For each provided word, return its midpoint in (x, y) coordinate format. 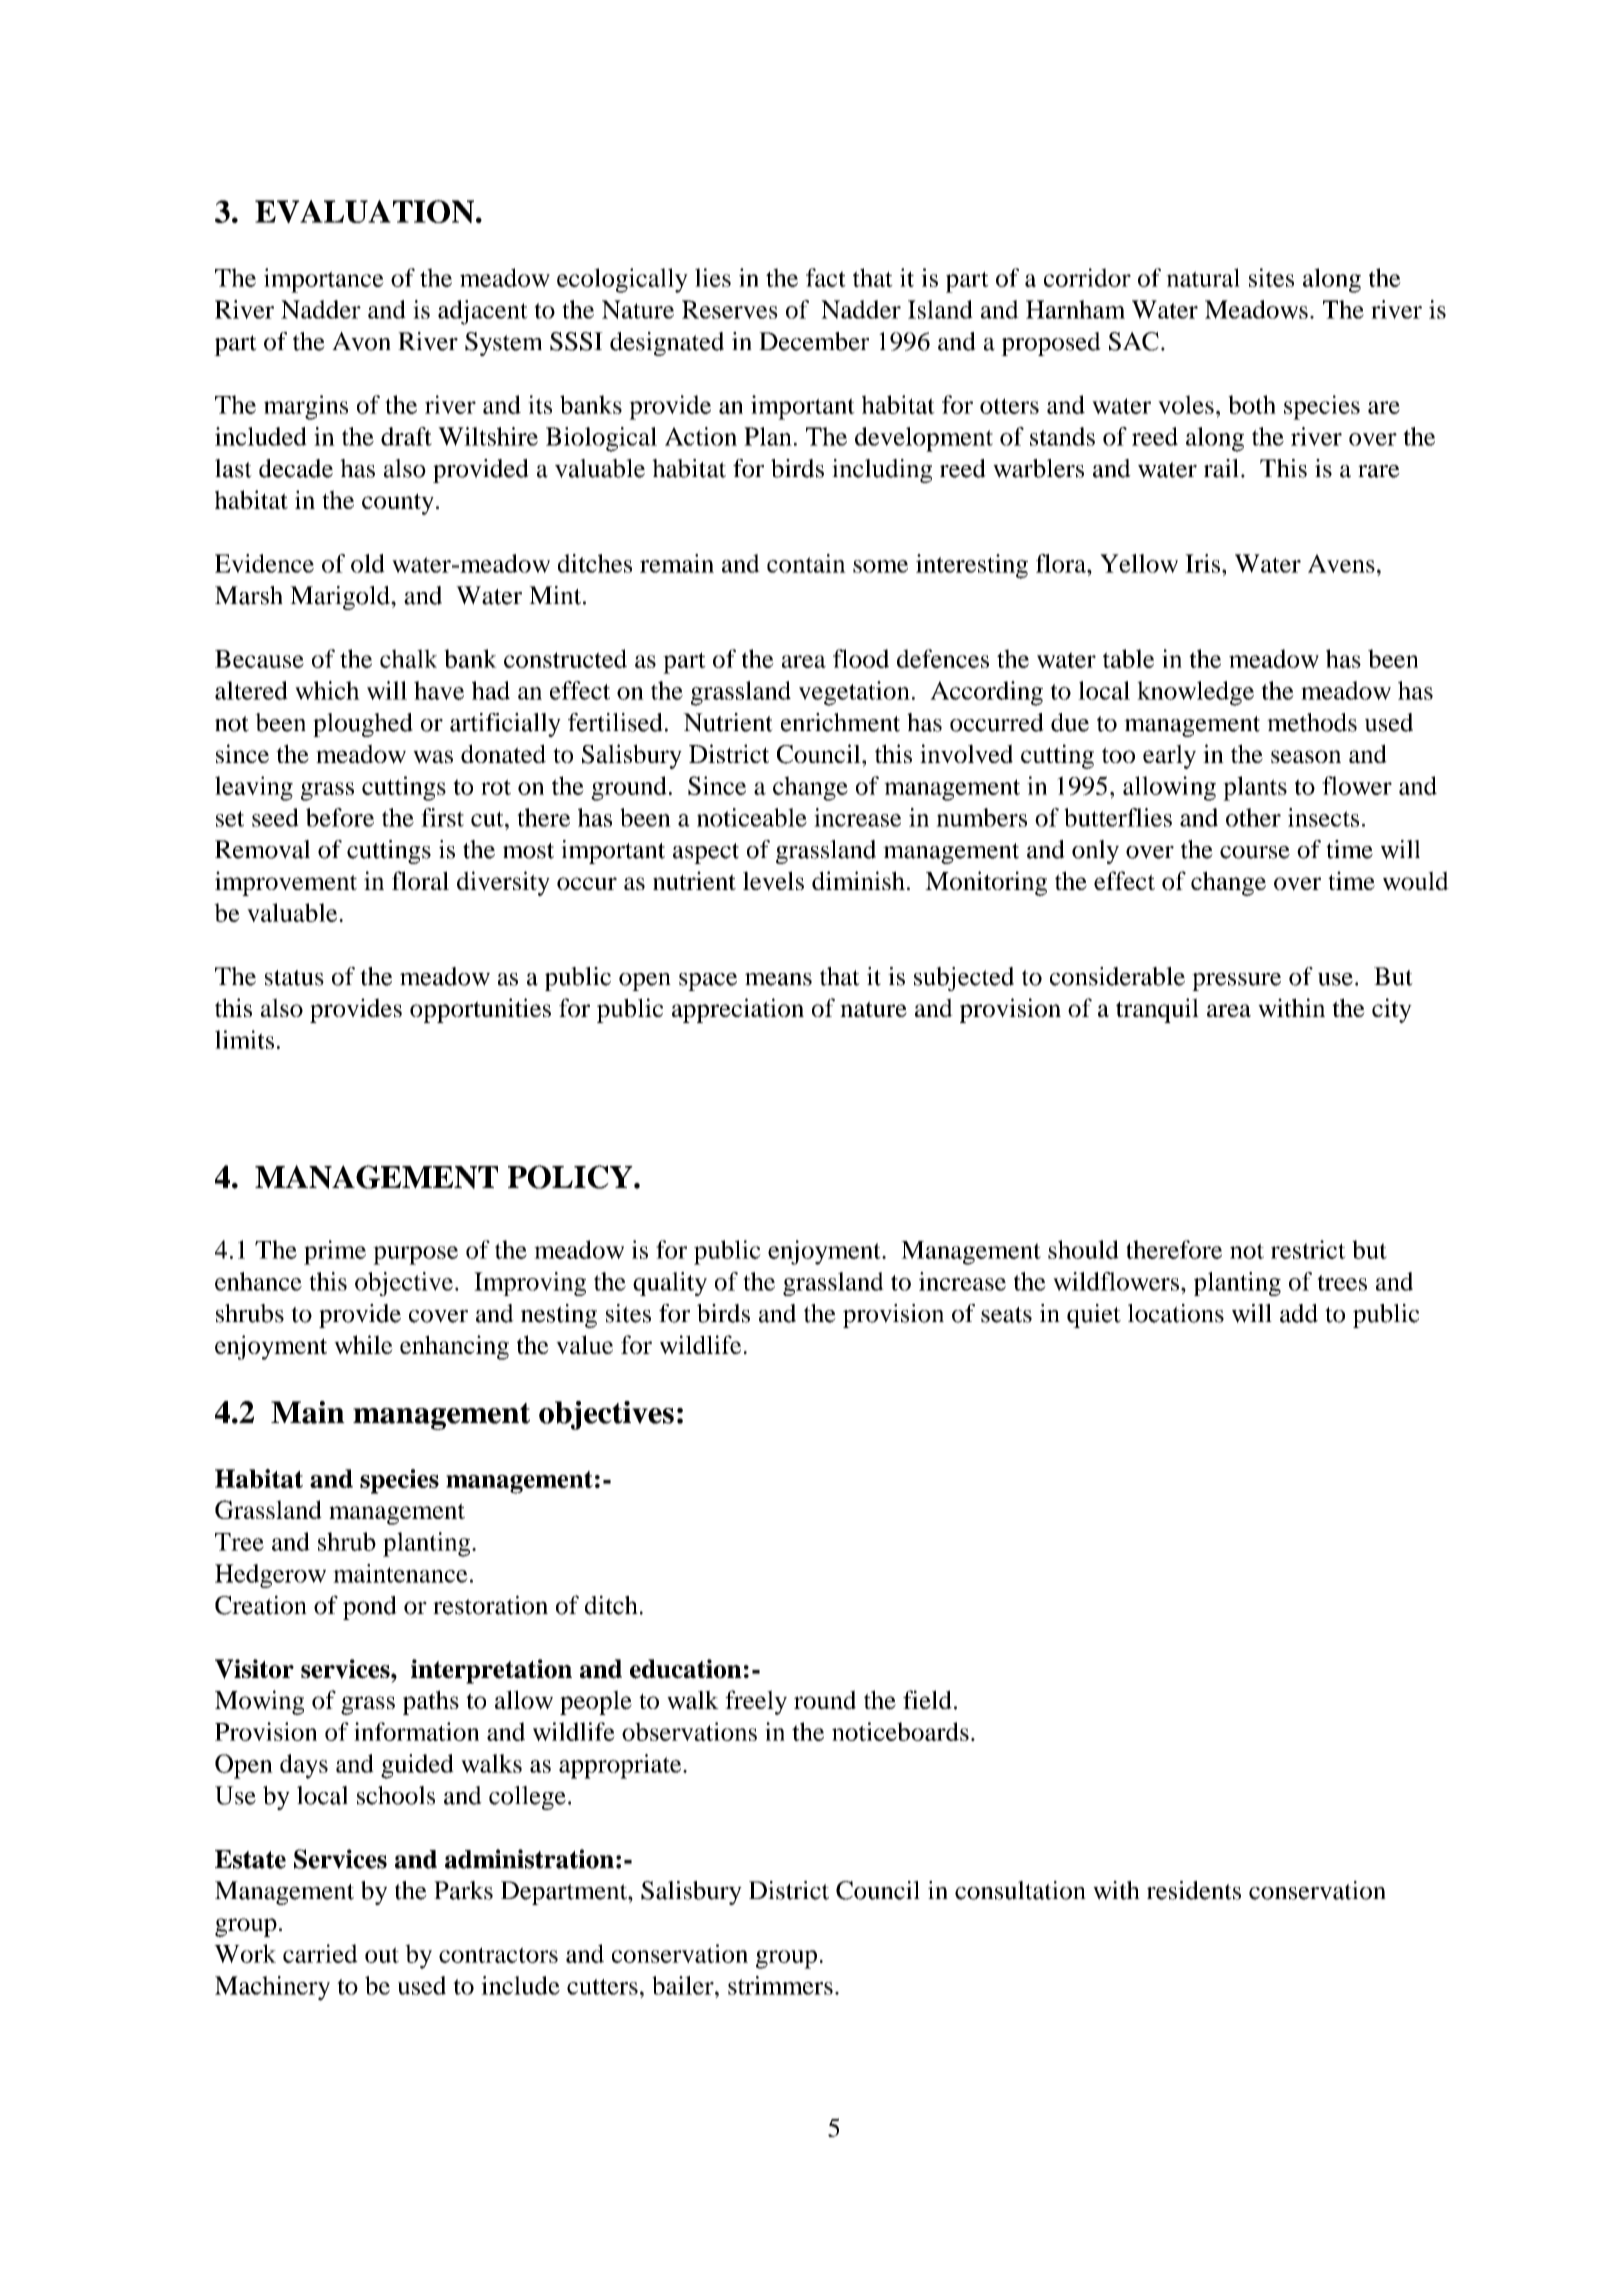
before (340, 817)
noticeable (752, 817)
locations (1176, 1313)
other (1253, 817)
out (382, 1955)
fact (826, 277)
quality (670, 1284)
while (363, 1344)
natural (1203, 277)
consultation (1020, 1890)
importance (324, 280)
